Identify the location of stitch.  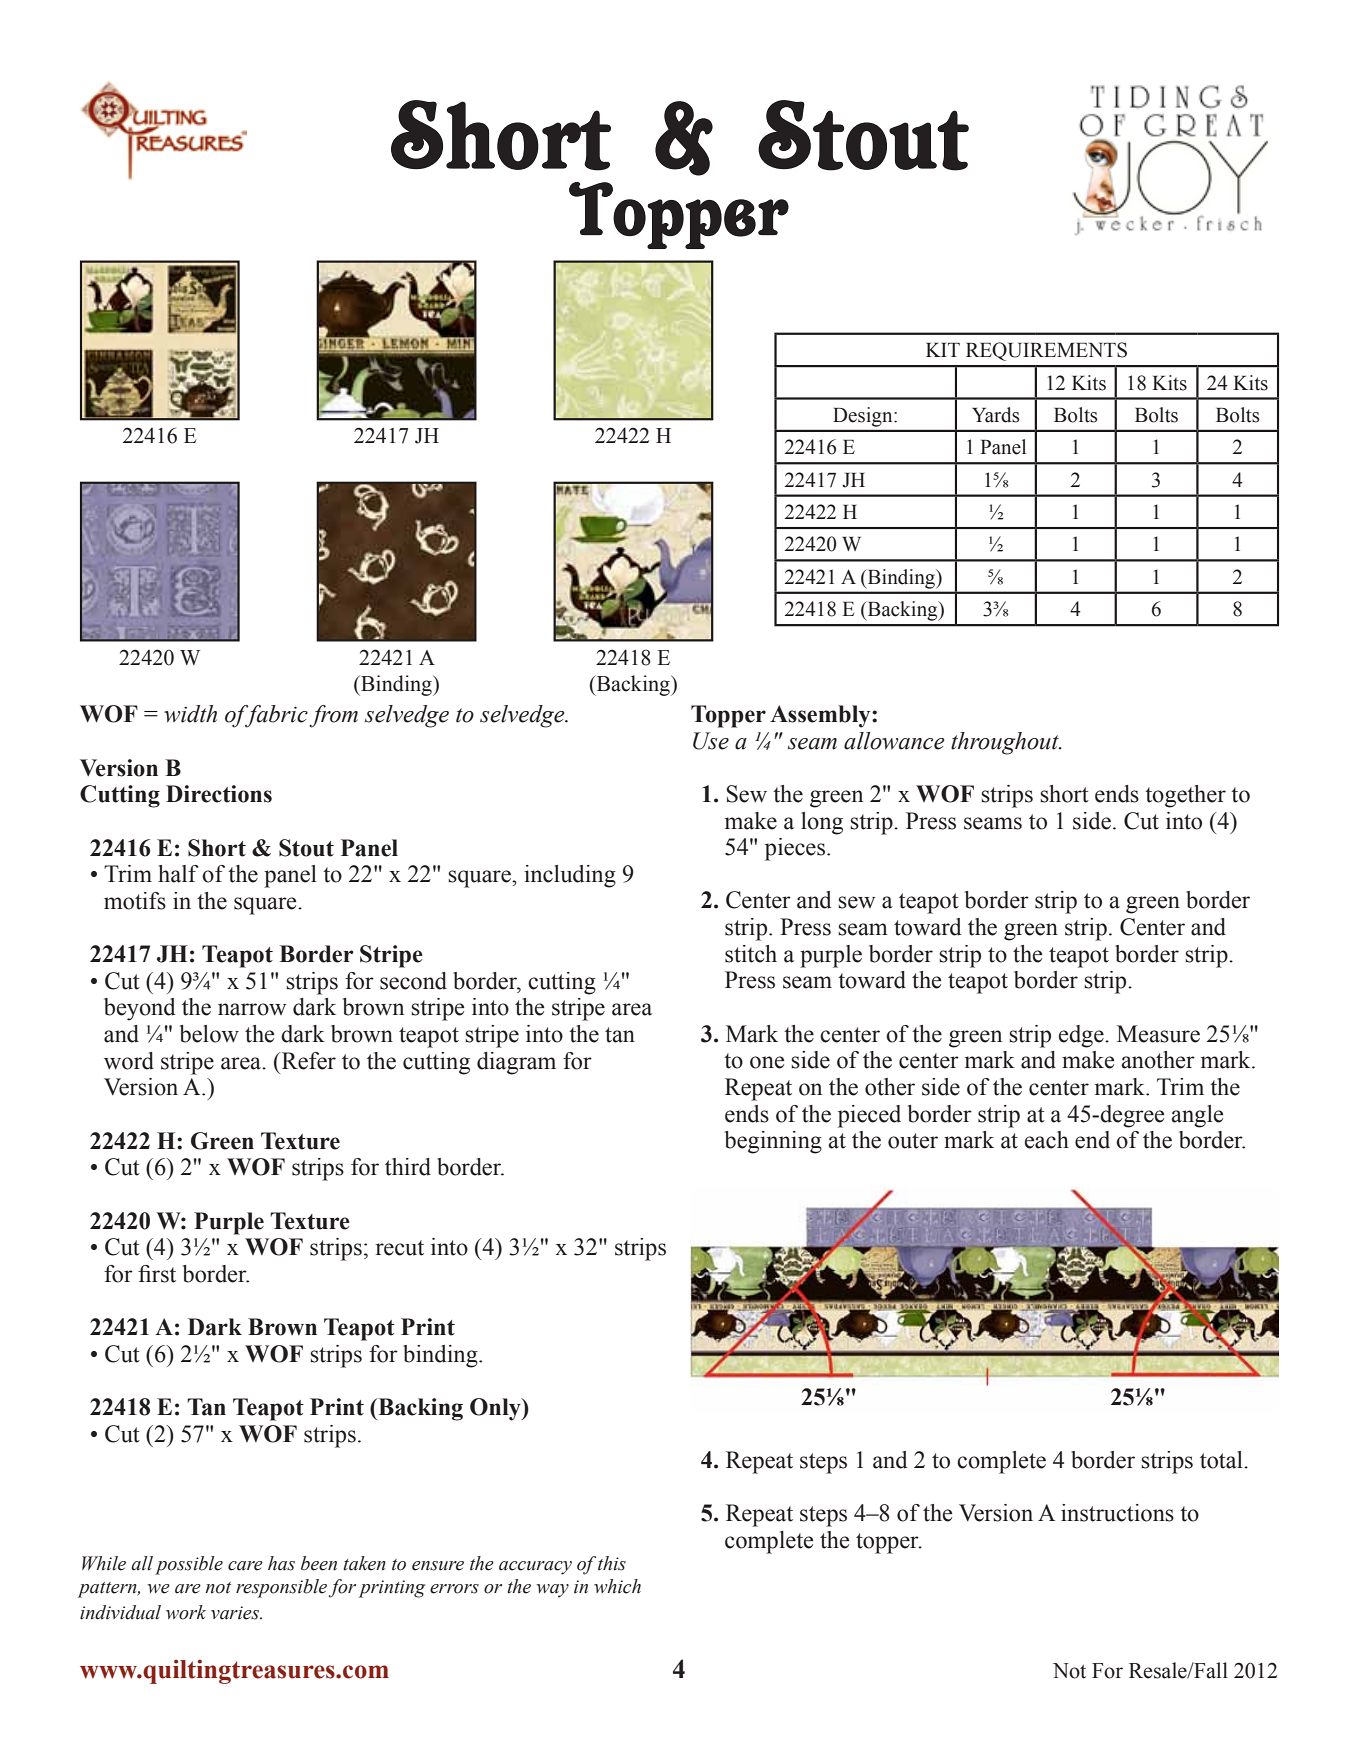
(751, 954).
